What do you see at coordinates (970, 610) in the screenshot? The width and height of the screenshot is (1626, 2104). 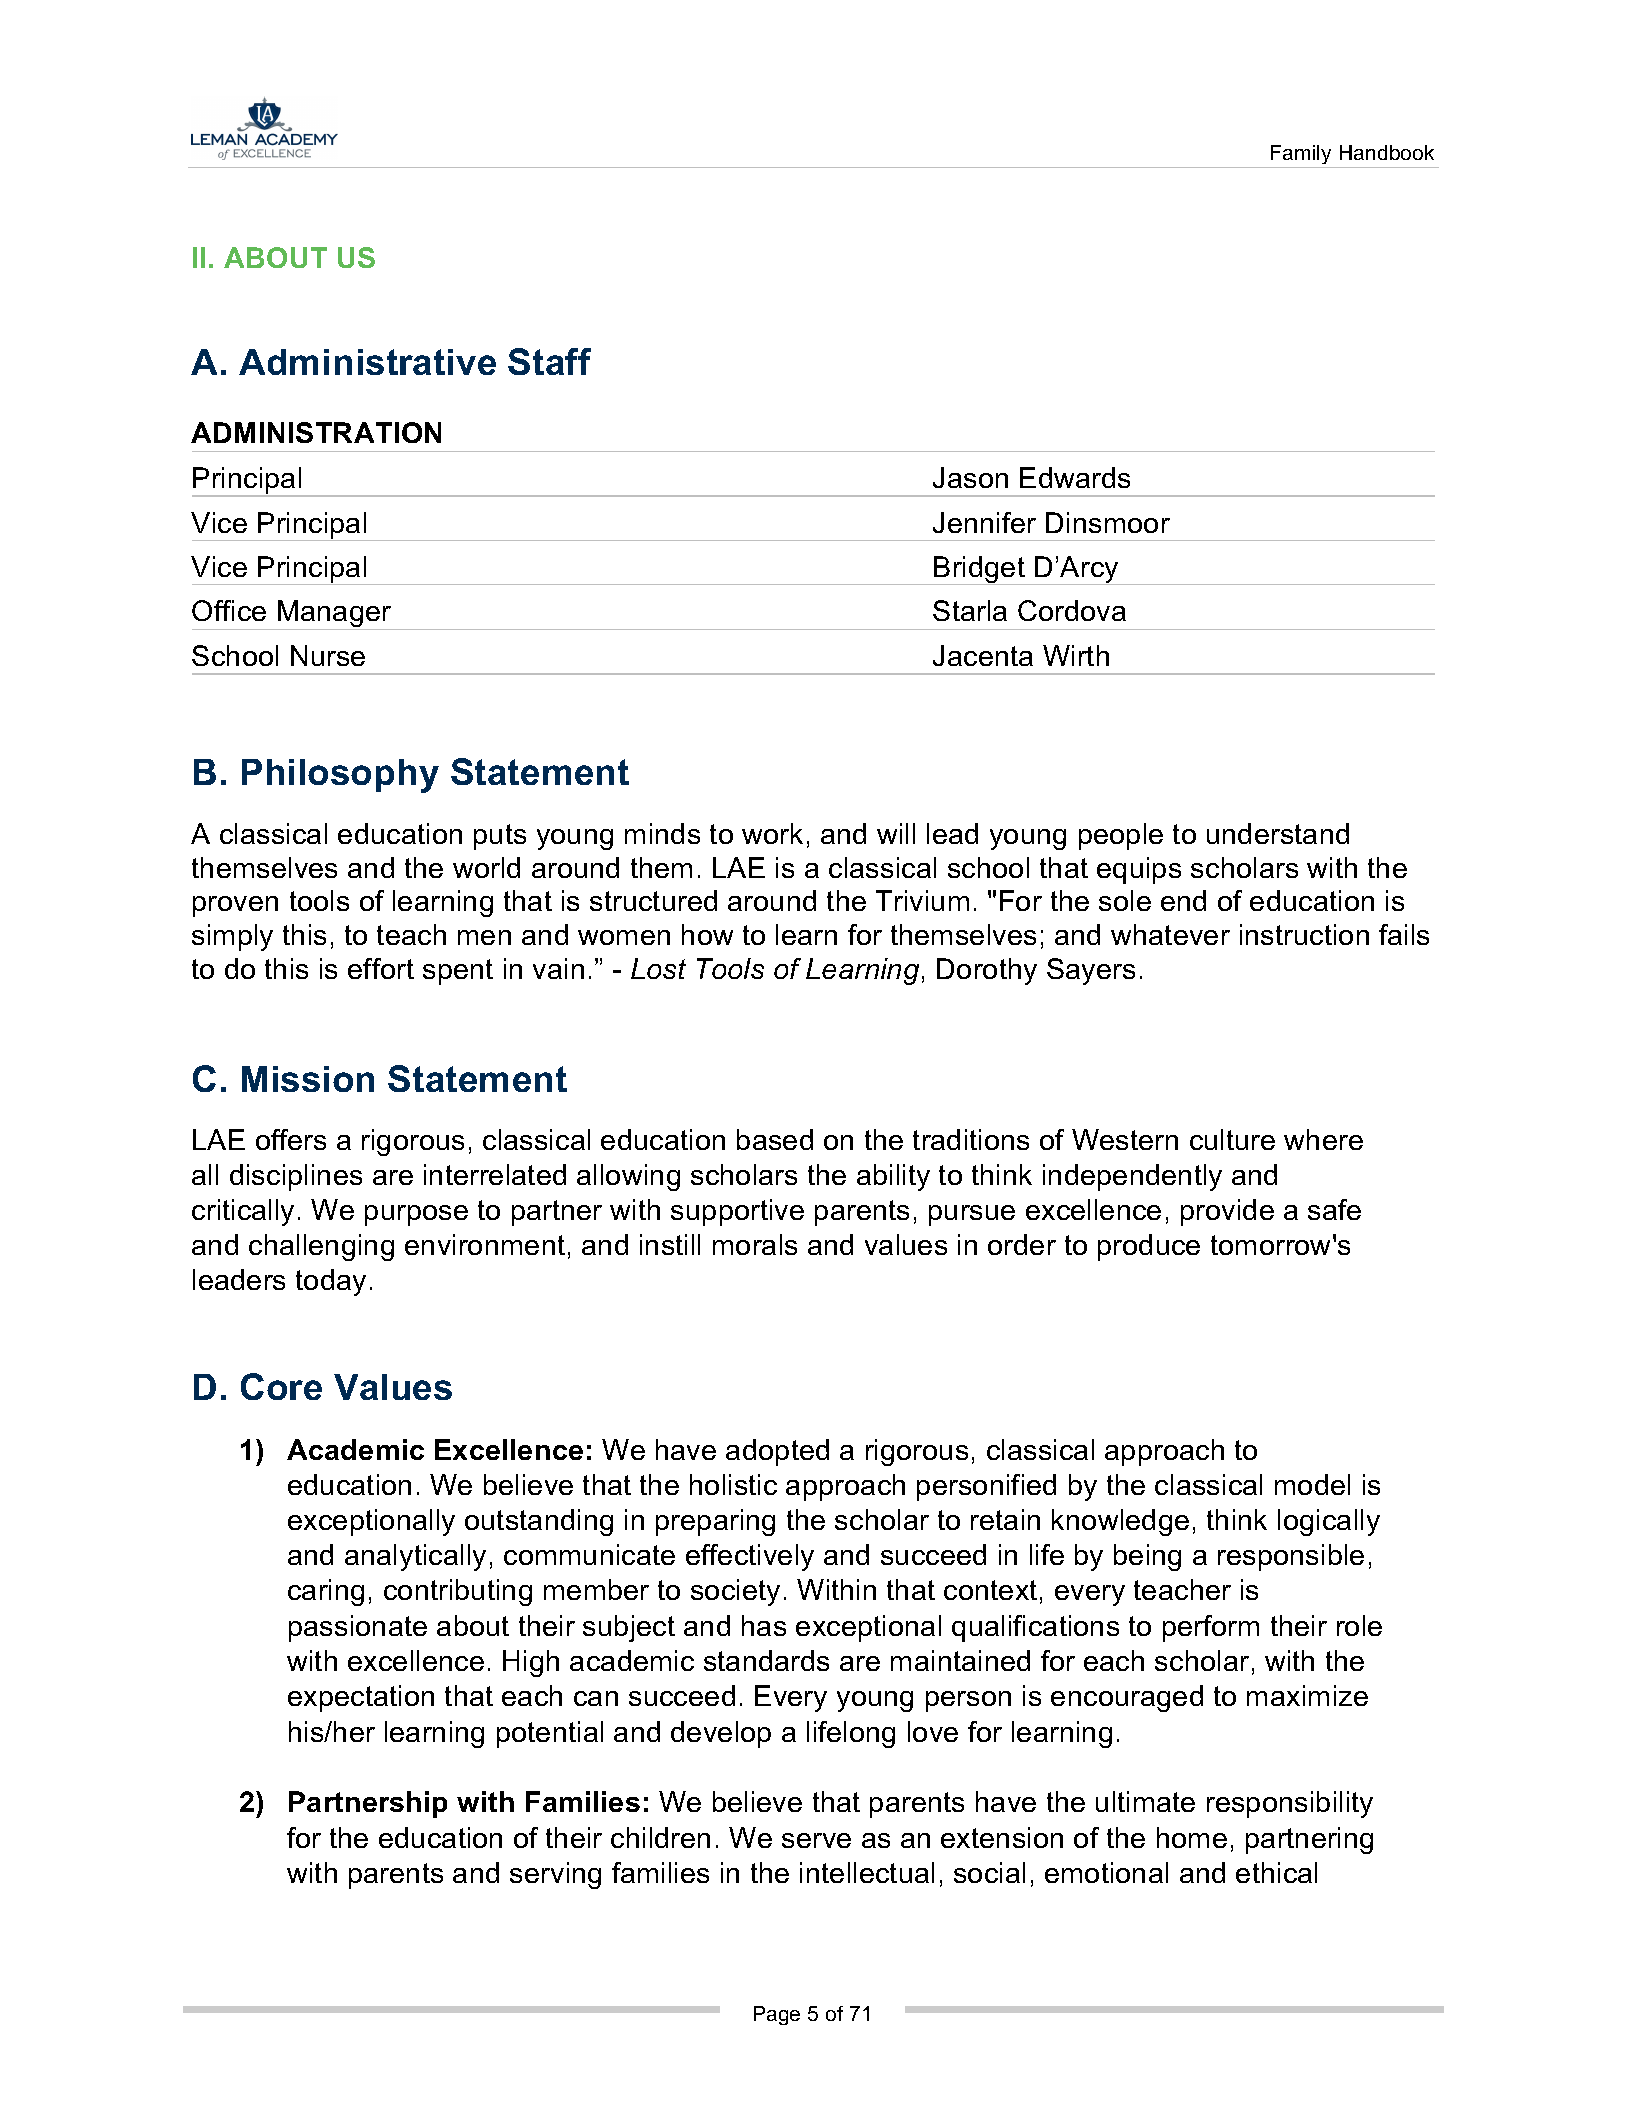 I see `Starla` at bounding box center [970, 610].
